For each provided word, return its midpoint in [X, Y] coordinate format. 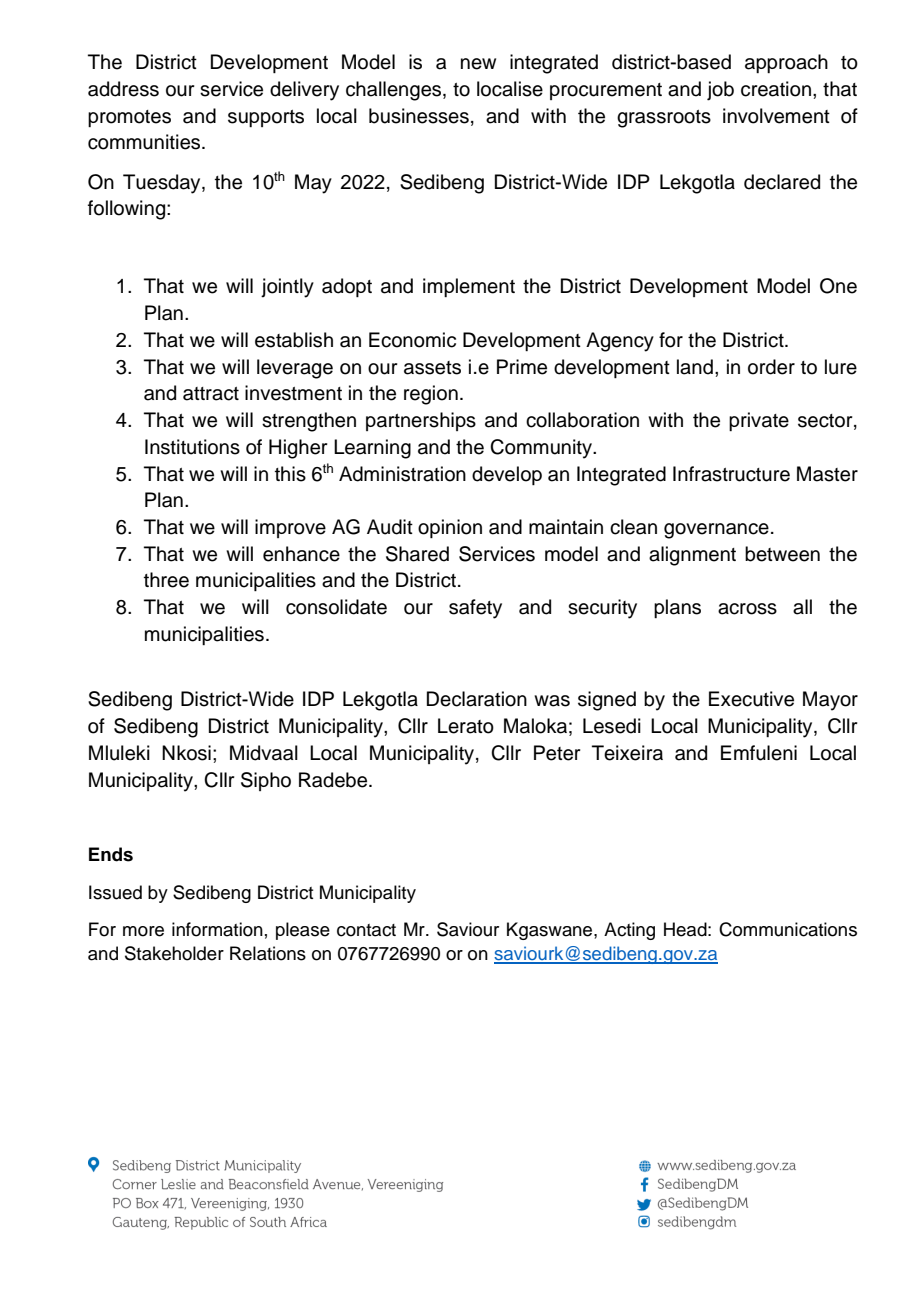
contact [366, 930]
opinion [450, 528]
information [217, 929]
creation [776, 89]
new [478, 64]
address [123, 89]
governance [716, 531]
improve [290, 528]
